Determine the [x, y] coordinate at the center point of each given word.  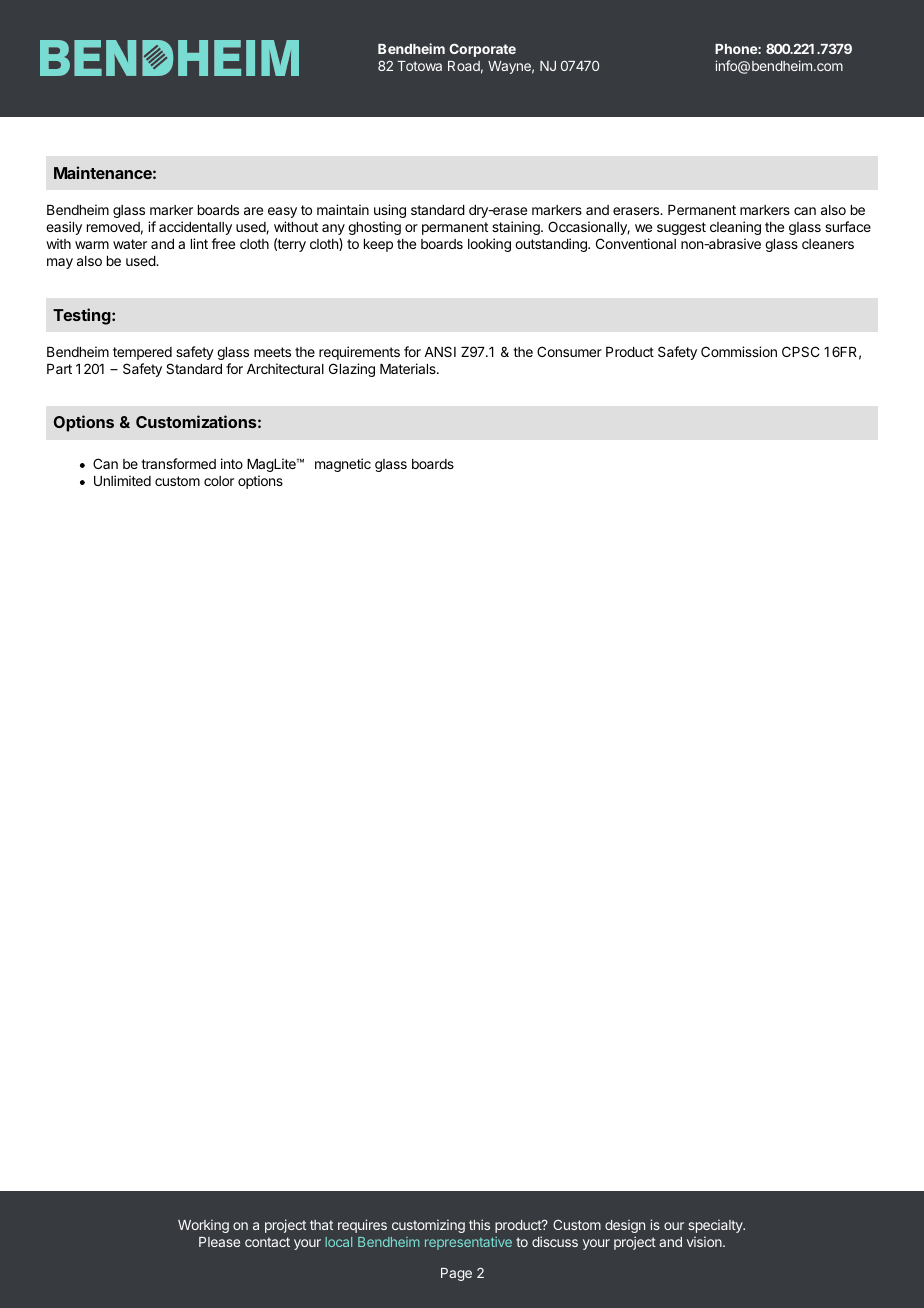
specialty [716, 1226]
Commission [739, 351]
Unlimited [122, 480]
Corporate [482, 50]
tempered [142, 353]
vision [705, 1241]
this [479, 1224]
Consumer [569, 351]
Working [203, 1226]
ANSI [440, 351]
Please [219, 1242]
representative [468, 1243]
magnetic [343, 465]
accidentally [195, 228]
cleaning [735, 228]
